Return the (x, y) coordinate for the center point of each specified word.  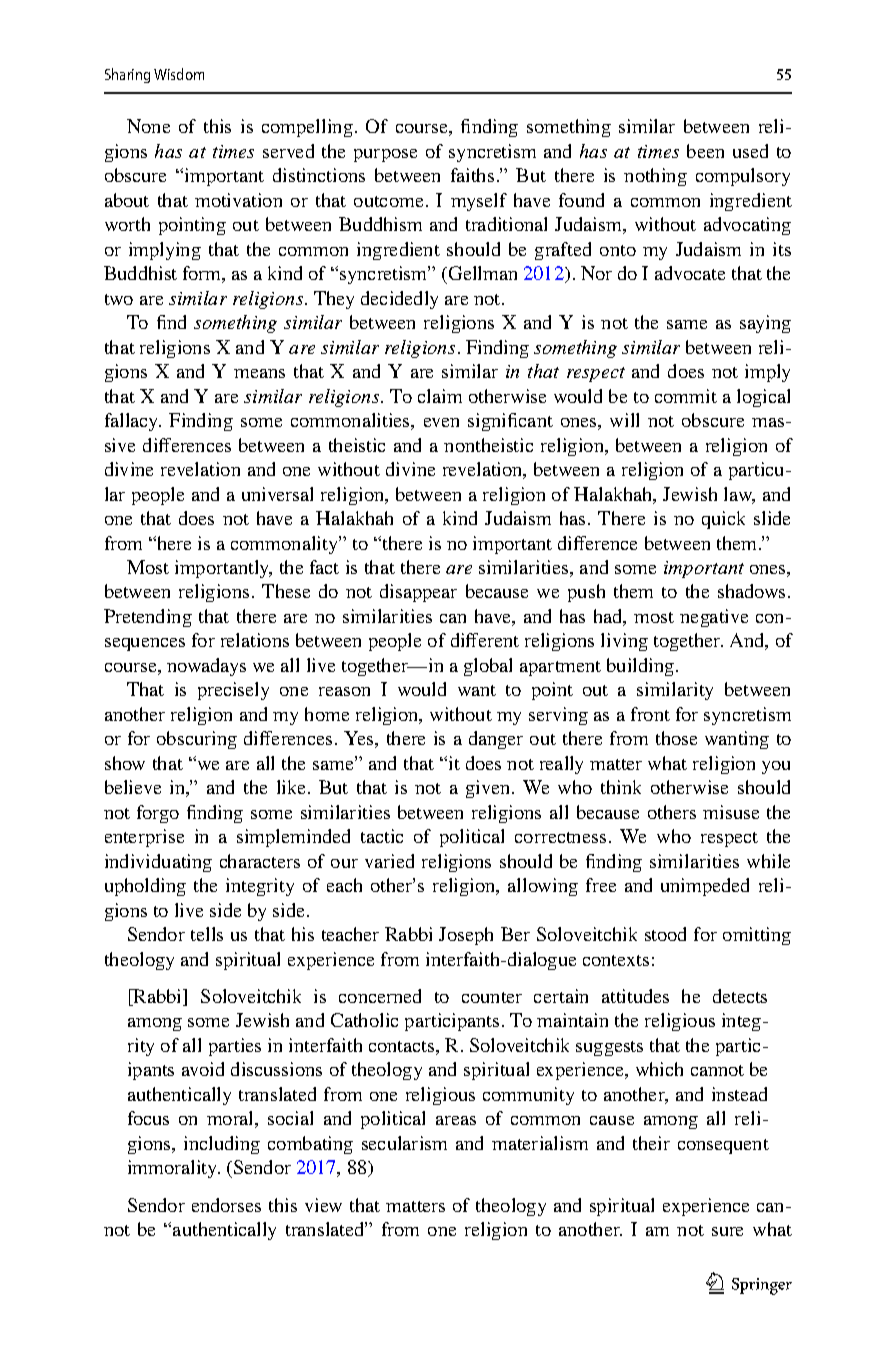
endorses (226, 1205)
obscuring (197, 740)
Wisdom (179, 74)
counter (492, 997)
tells (207, 934)
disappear (418, 593)
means (259, 373)
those (676, 738)
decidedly (399, 300)
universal (277, 494)
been (705, 151)
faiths (472, 175)
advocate (690, 273)
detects (740, 996)
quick (723, 520)
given (489, 789)
